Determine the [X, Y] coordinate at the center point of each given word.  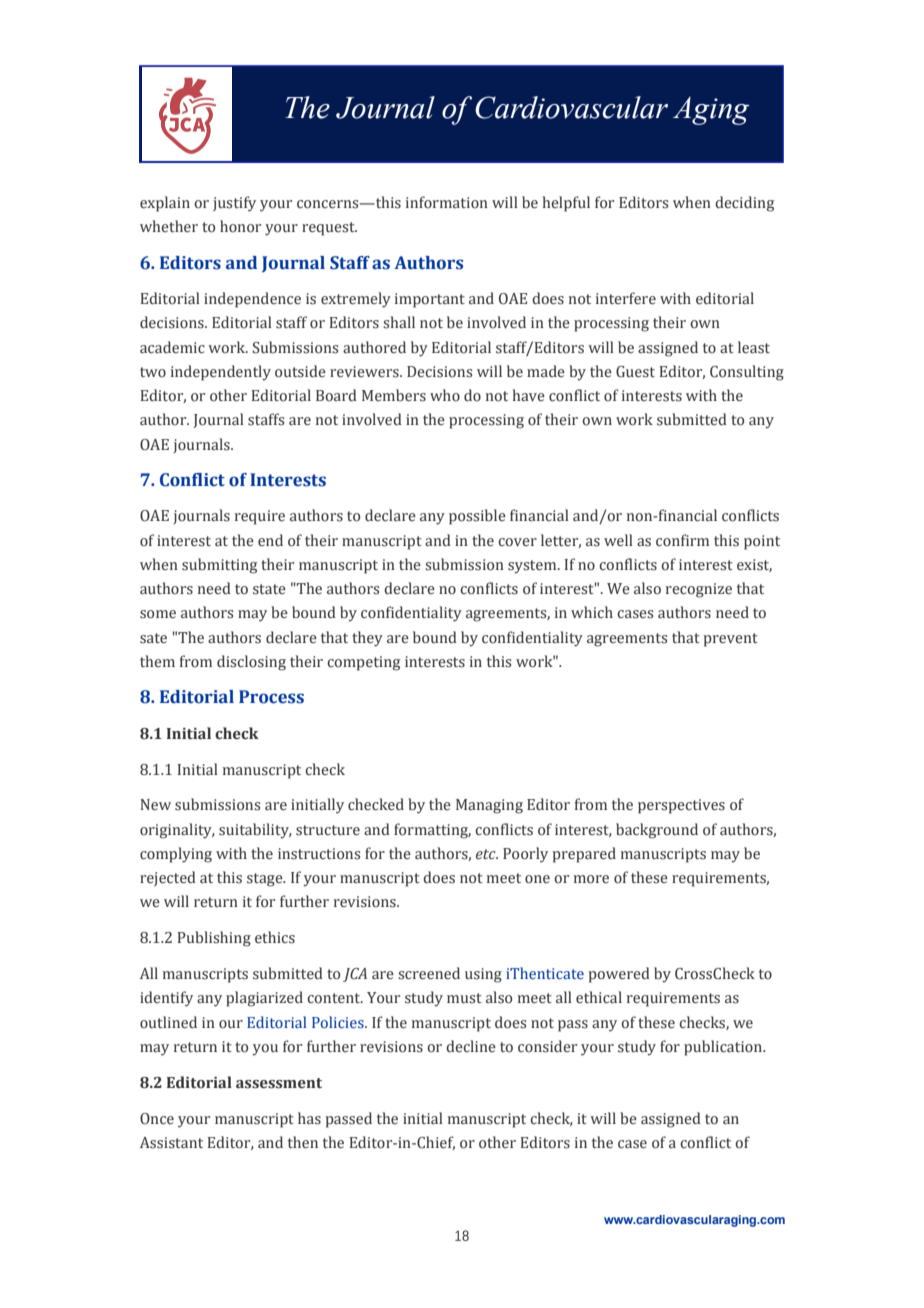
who [445, 395]
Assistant [171, 1143]
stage [266, 880]
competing [363, 663]
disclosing [251, 663]
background [657, 831]
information [447, 202]
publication [724, 1048]
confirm [682, 540]
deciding [744, 204]
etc [487, 854]
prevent [730, 640]
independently [221, 373]
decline [471, 1046]
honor [240, 226]
